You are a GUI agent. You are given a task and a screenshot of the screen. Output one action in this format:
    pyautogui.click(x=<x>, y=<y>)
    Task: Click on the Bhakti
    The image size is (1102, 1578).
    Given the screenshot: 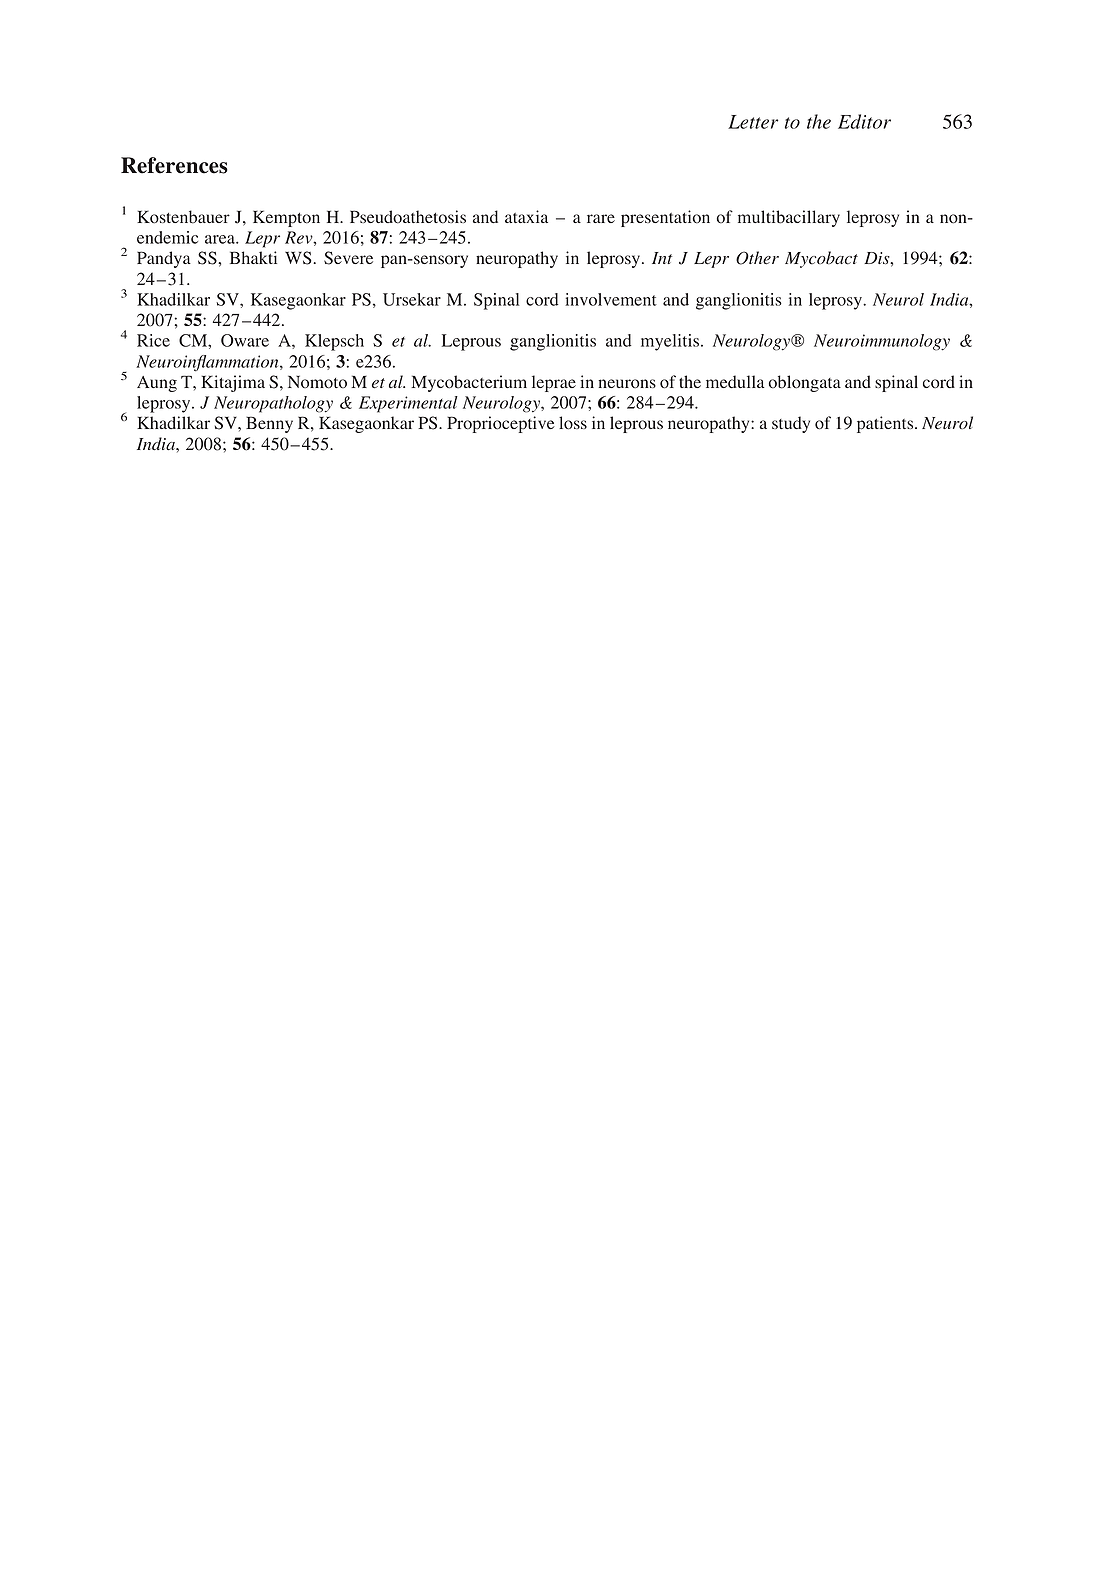 What is the action you would take?
    pyautogui.click(x=253, y=257)
